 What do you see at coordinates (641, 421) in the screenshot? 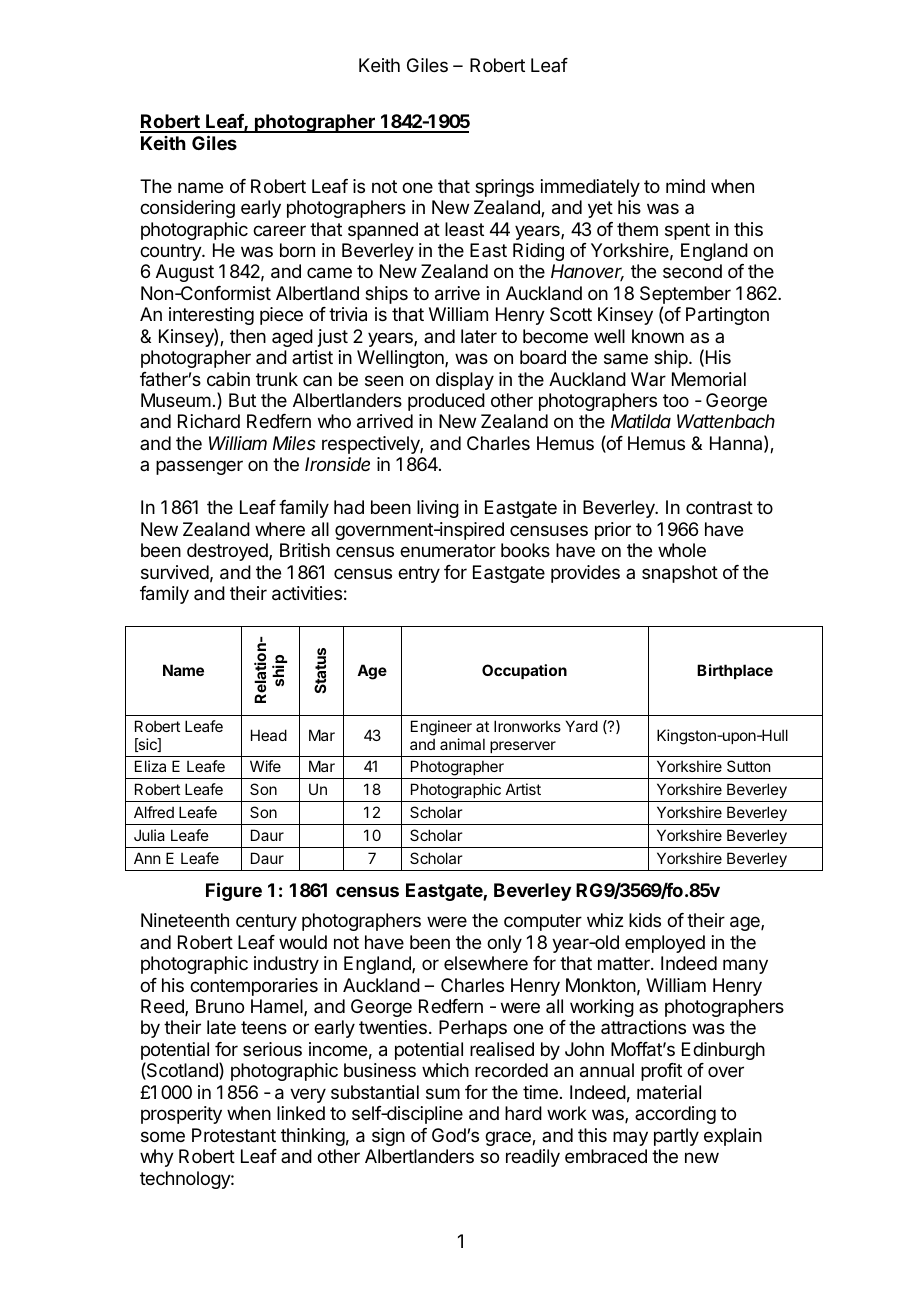
I see `Matilda` at bounding box center [641, 421].
